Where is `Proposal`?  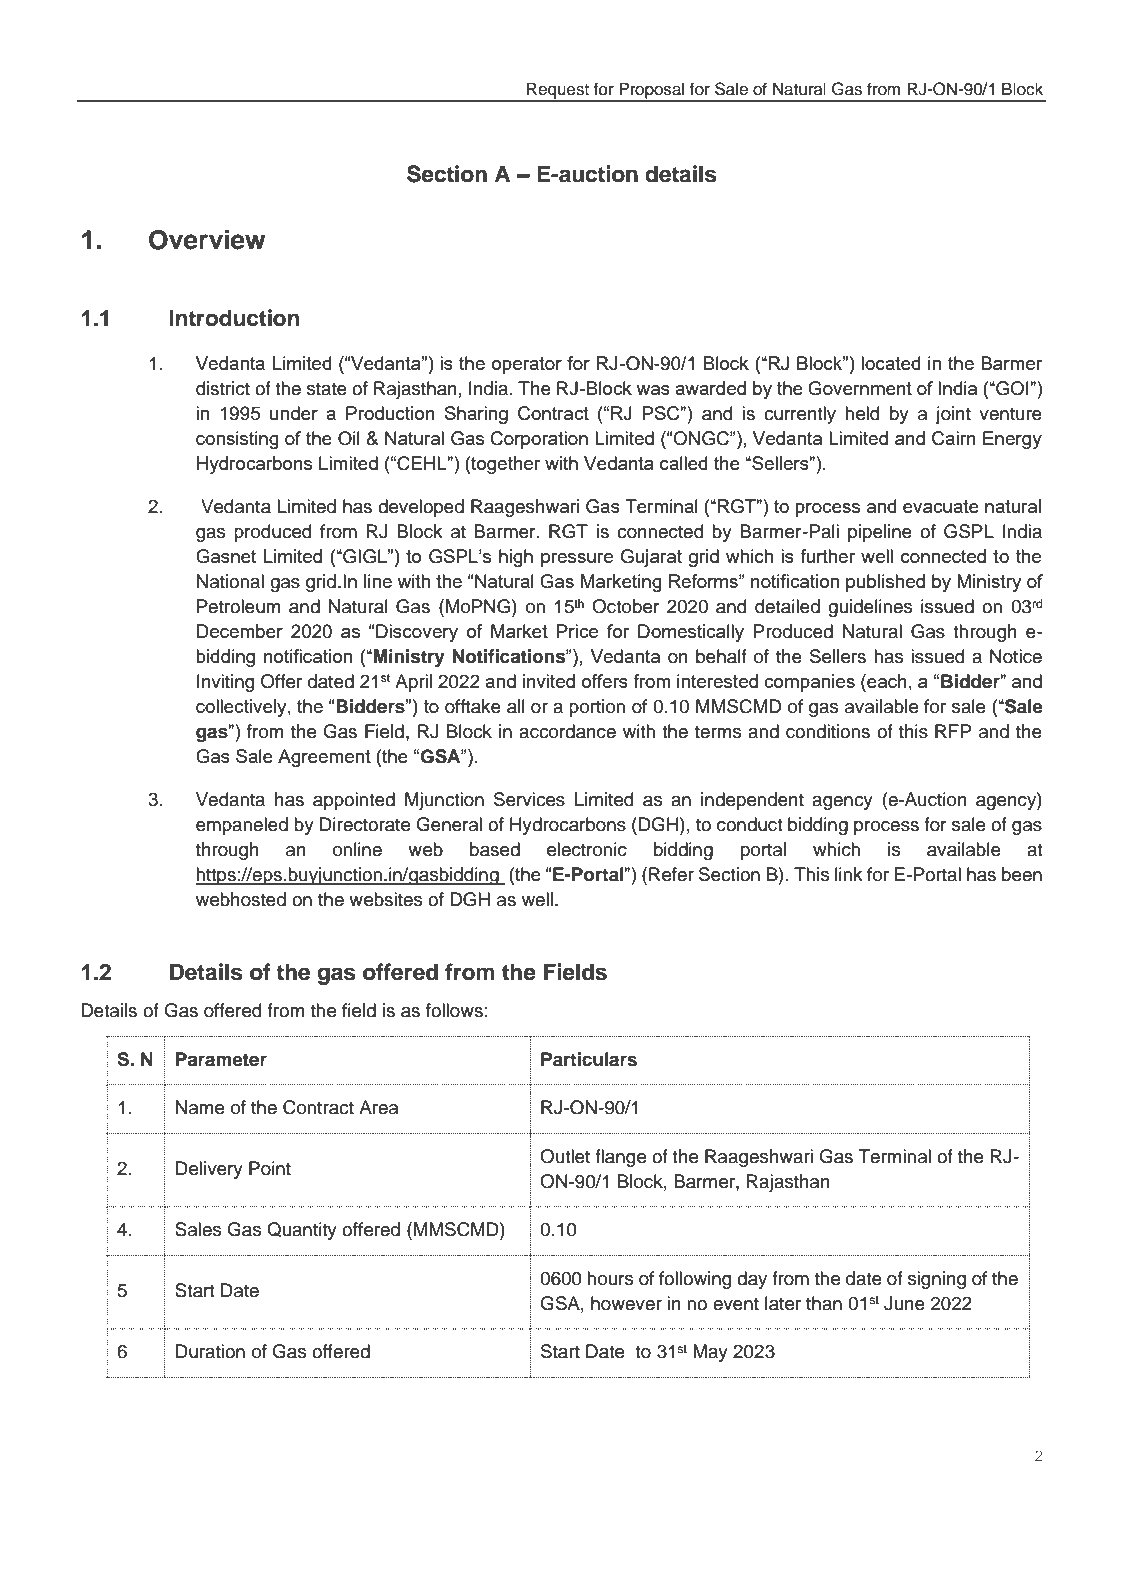 Proposal is located at coordinates (652, 91).
